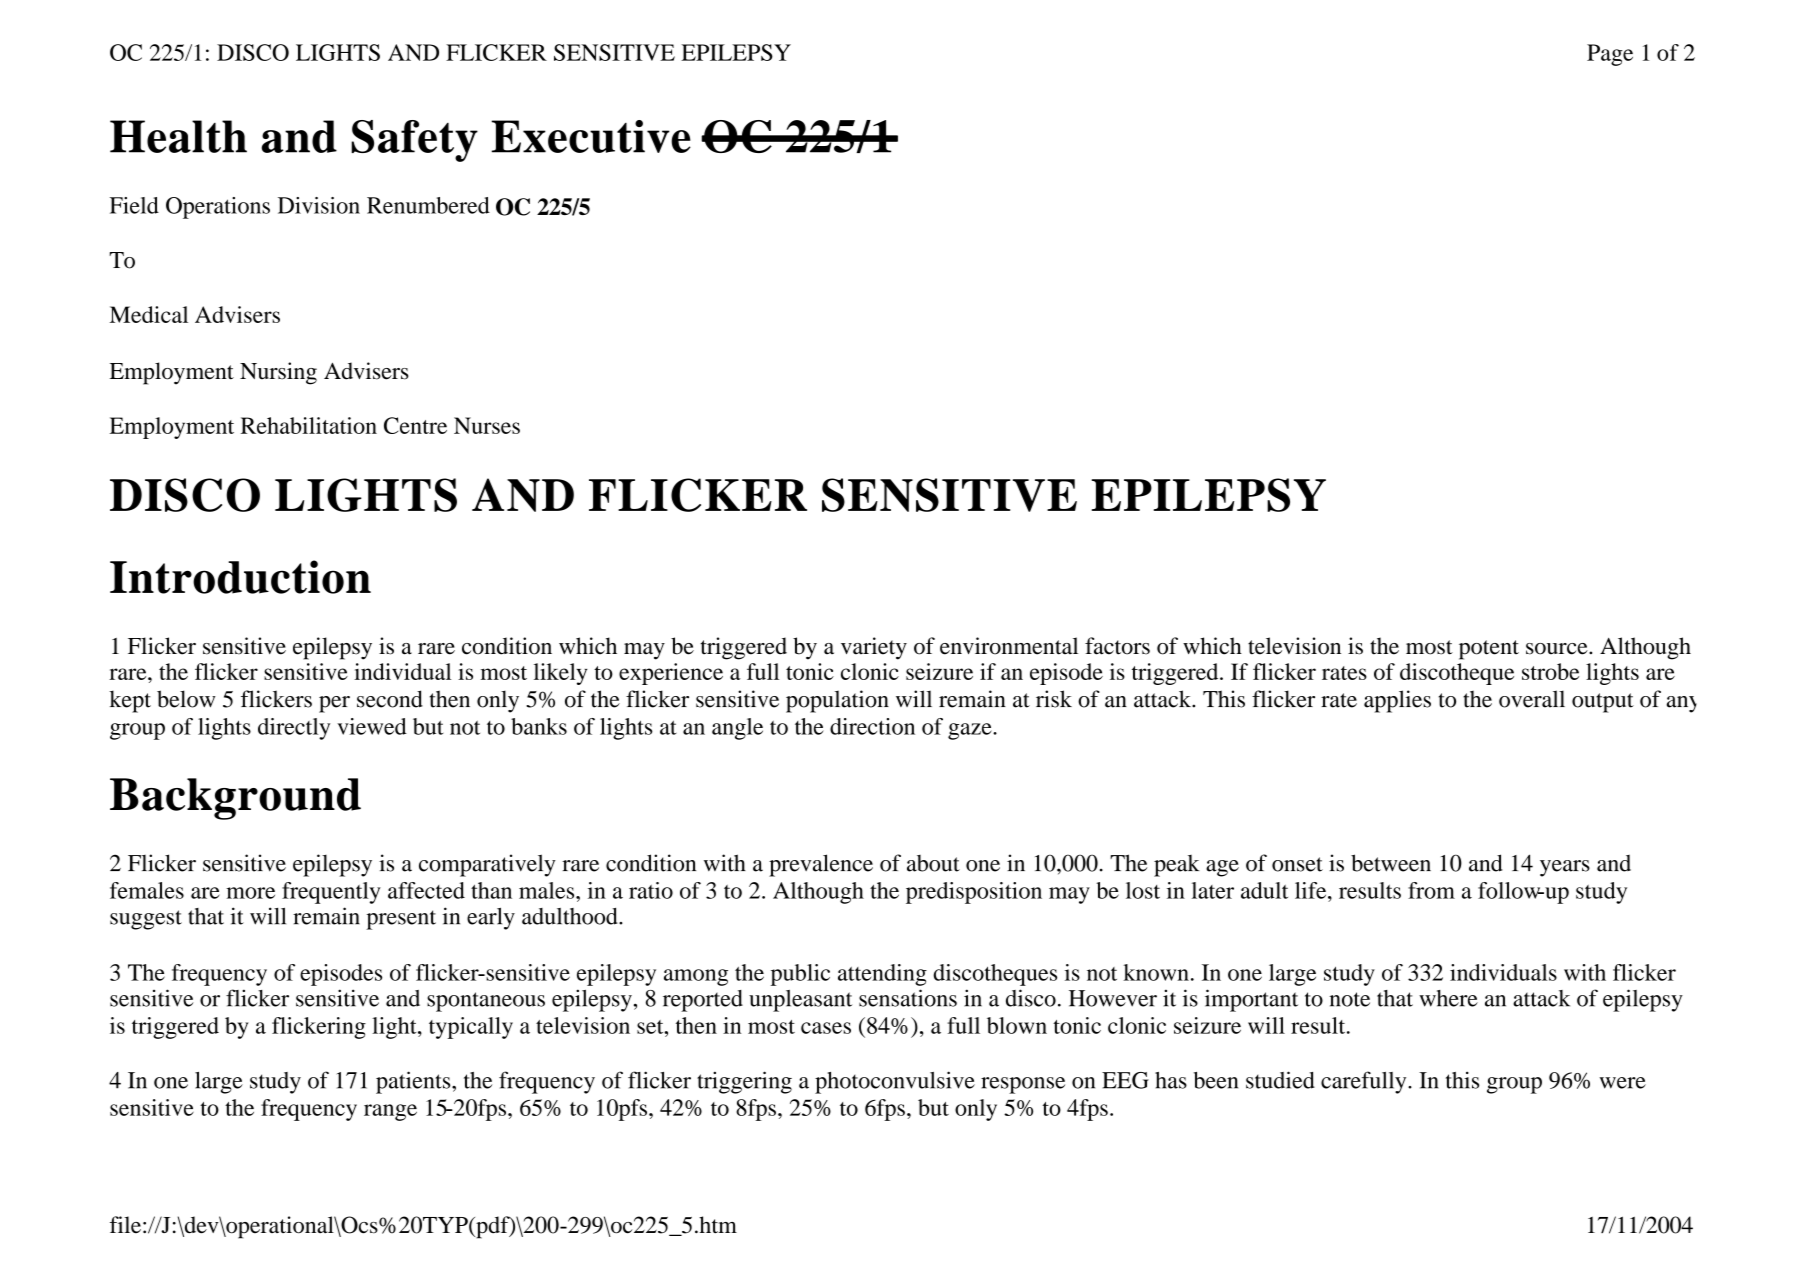  I want to click on Nurses, so click(487, 425).
